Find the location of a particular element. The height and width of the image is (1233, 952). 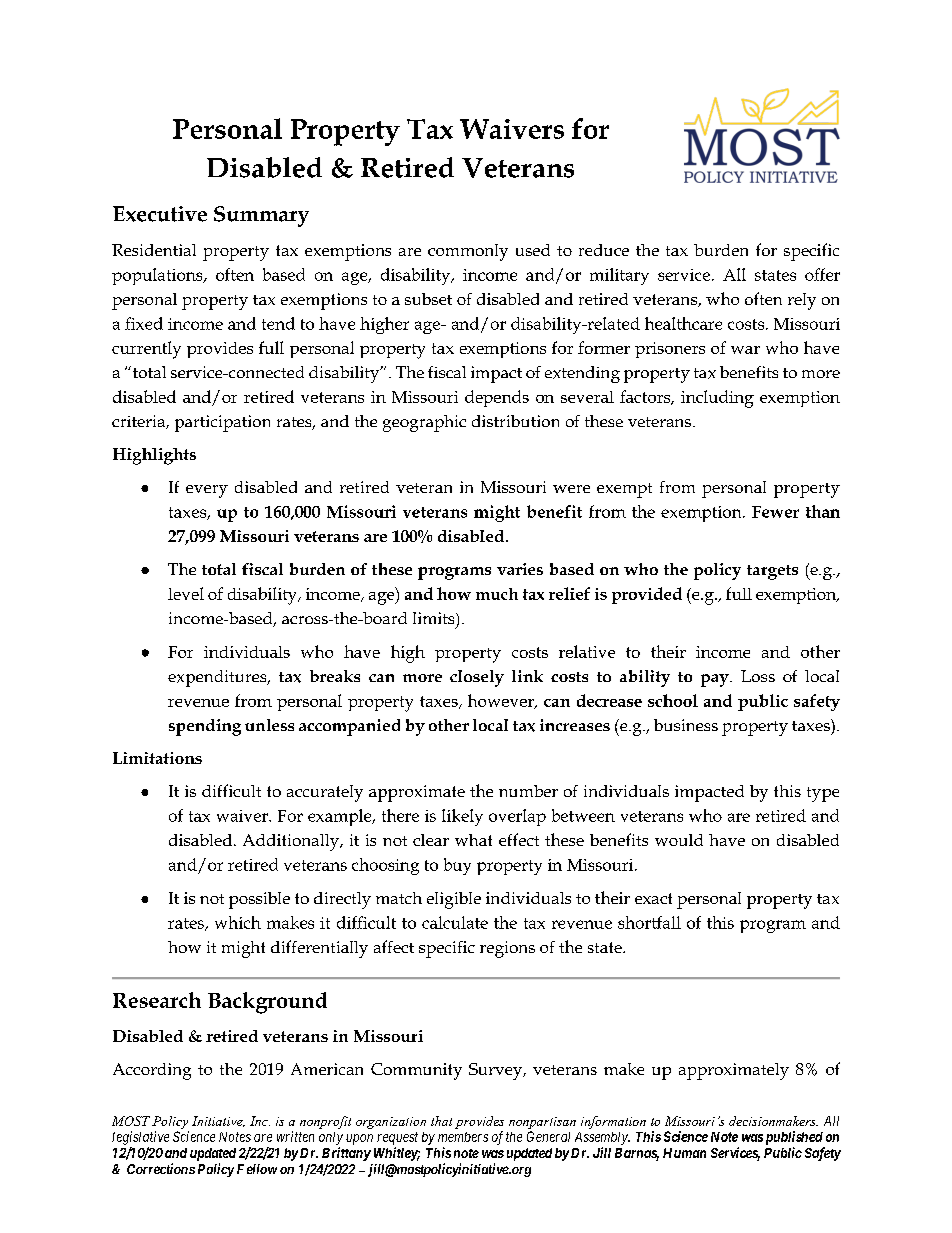

used is located at coordinates (533, 250).
